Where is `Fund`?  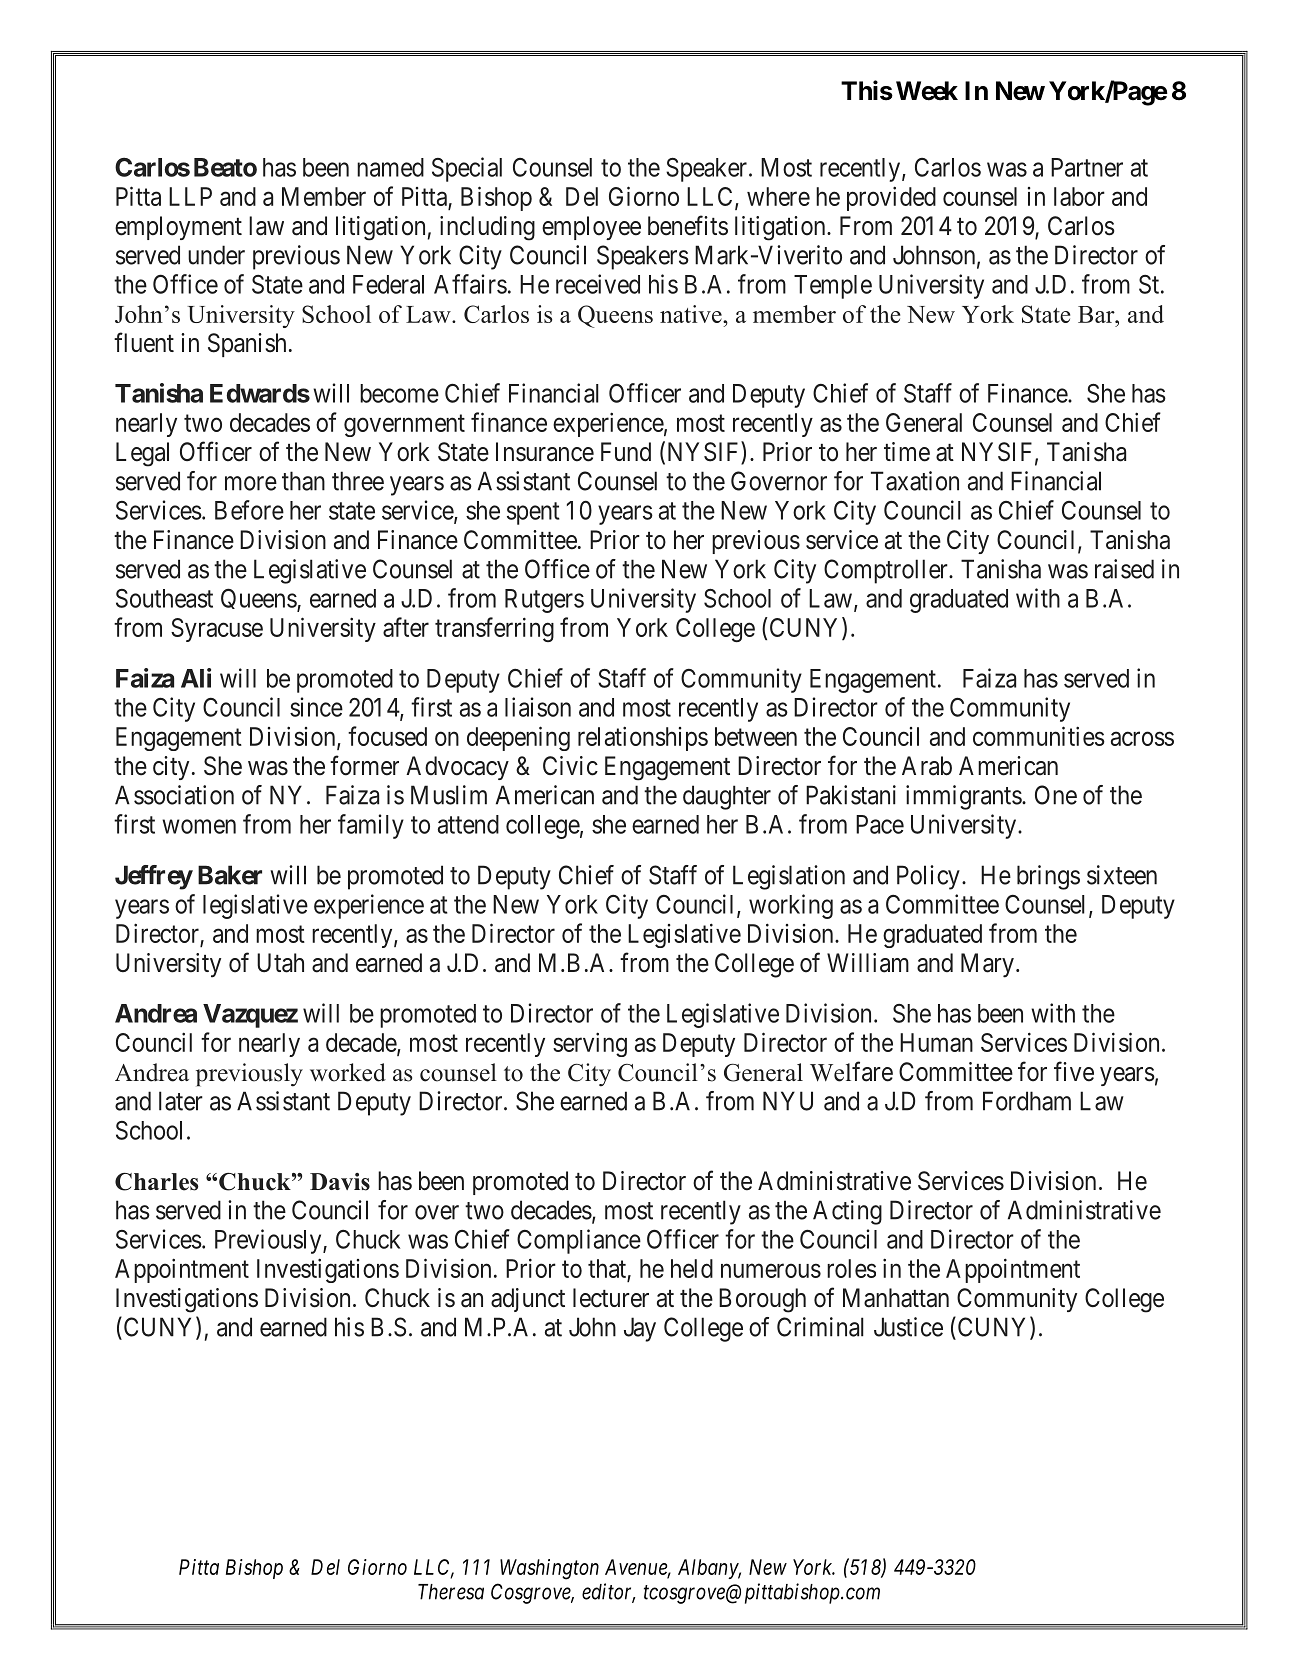
Fund is located at coordinates (626, 452).
